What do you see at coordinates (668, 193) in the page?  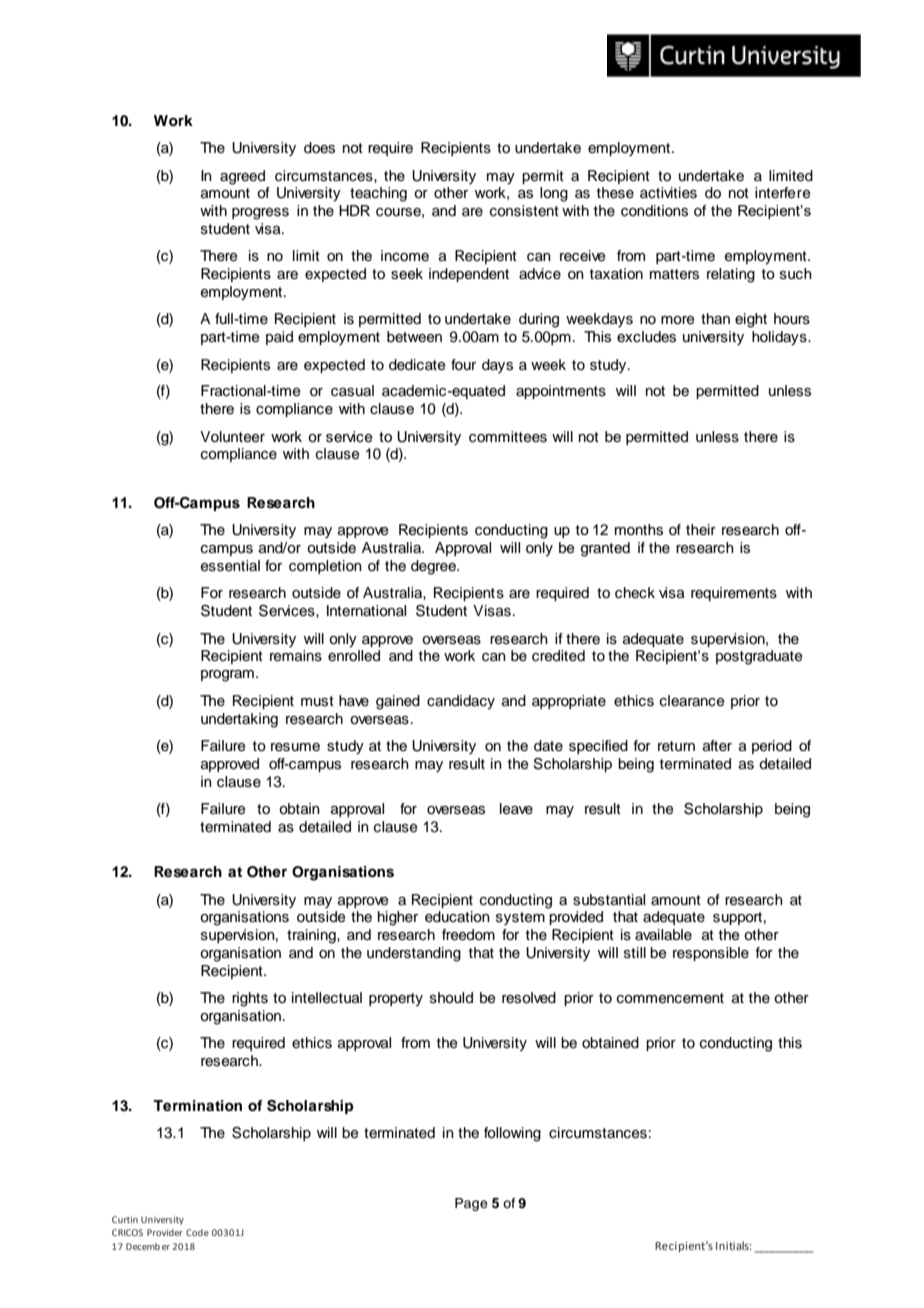 I see `activities` at bounding box center [668, 193].
